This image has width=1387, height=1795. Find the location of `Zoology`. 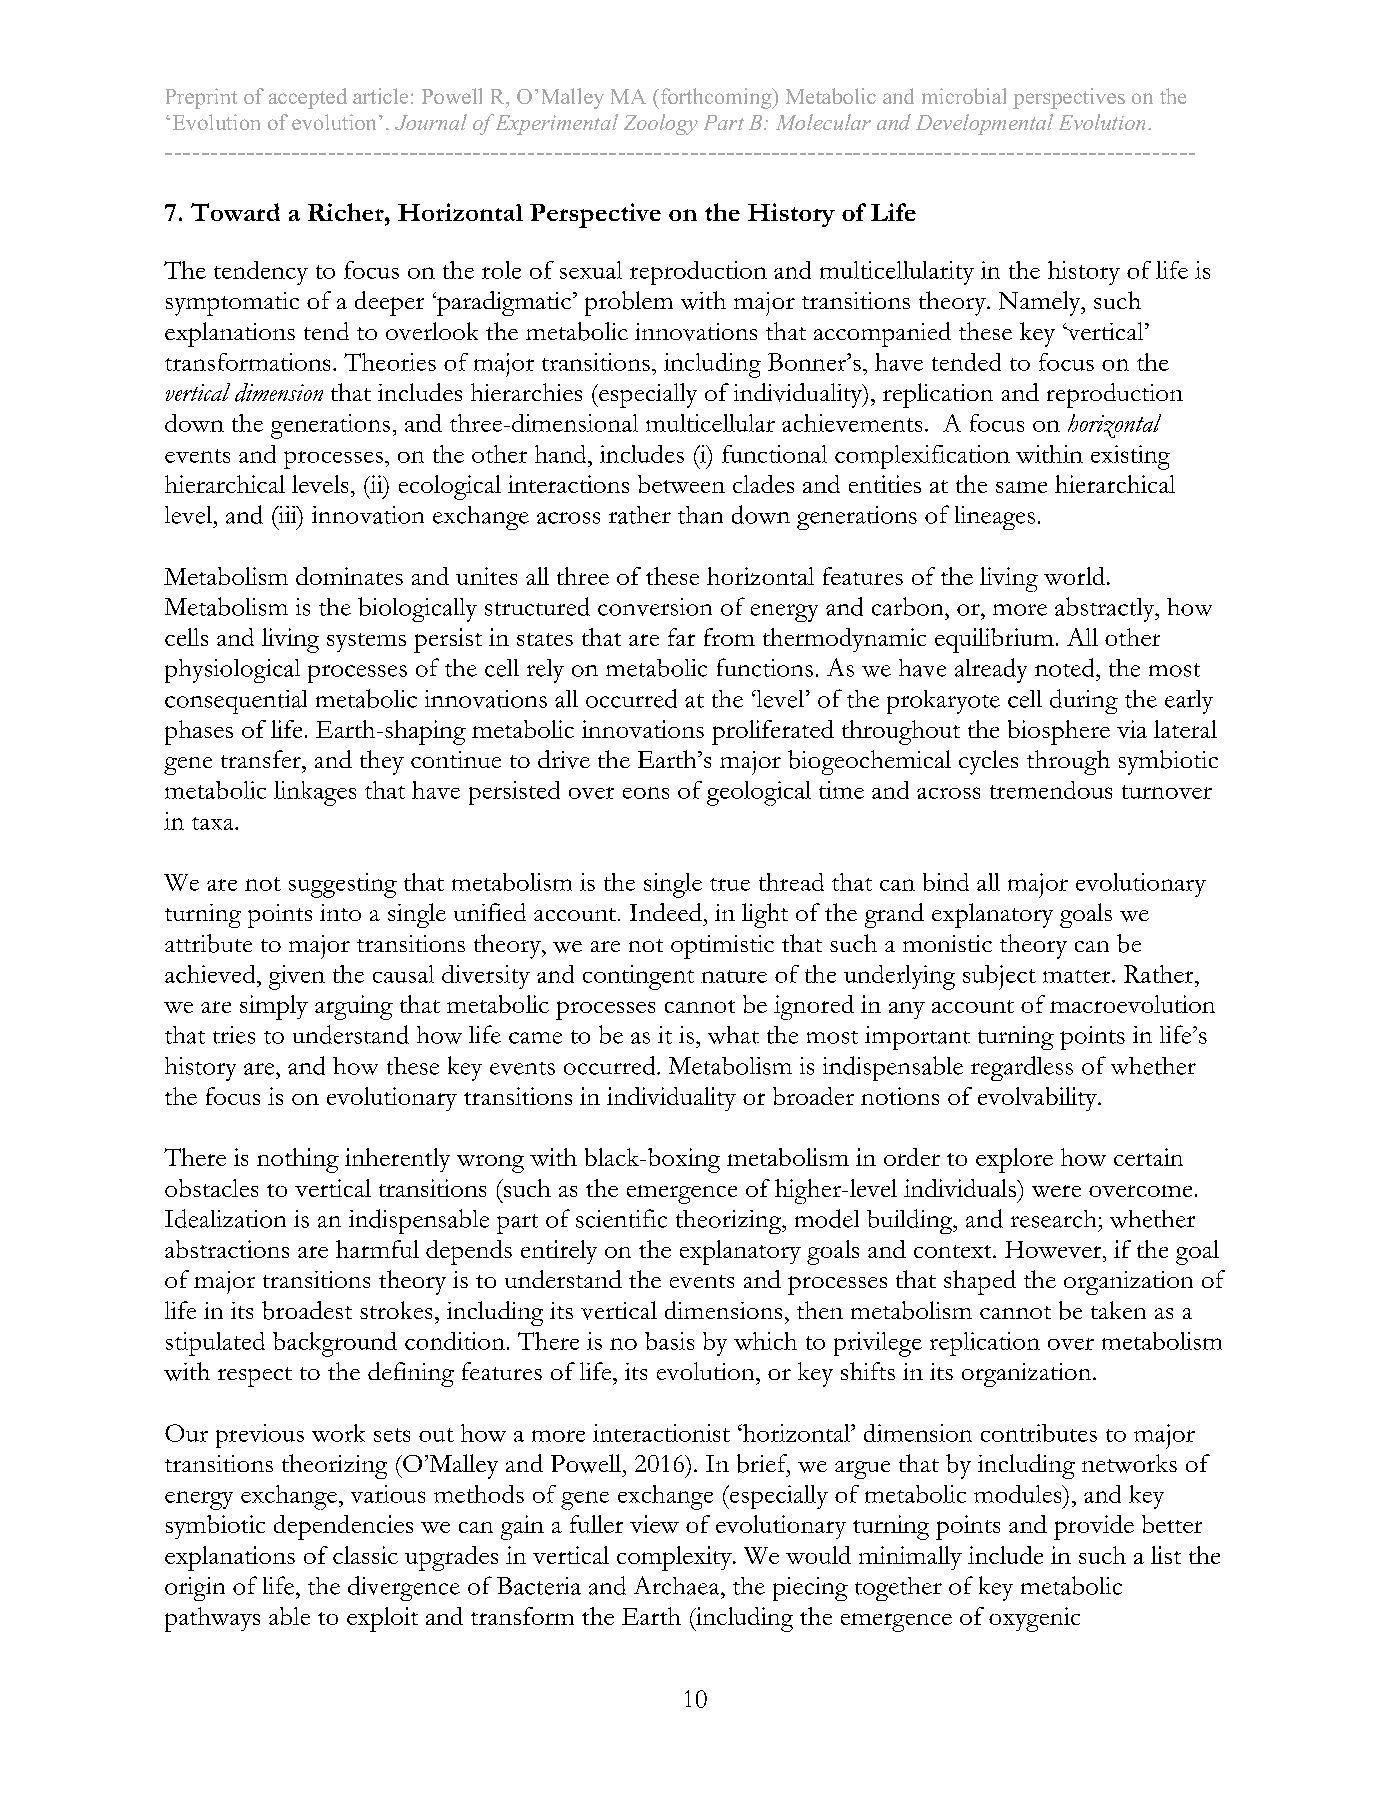

Zoology is located at coordinates (661, 124).
